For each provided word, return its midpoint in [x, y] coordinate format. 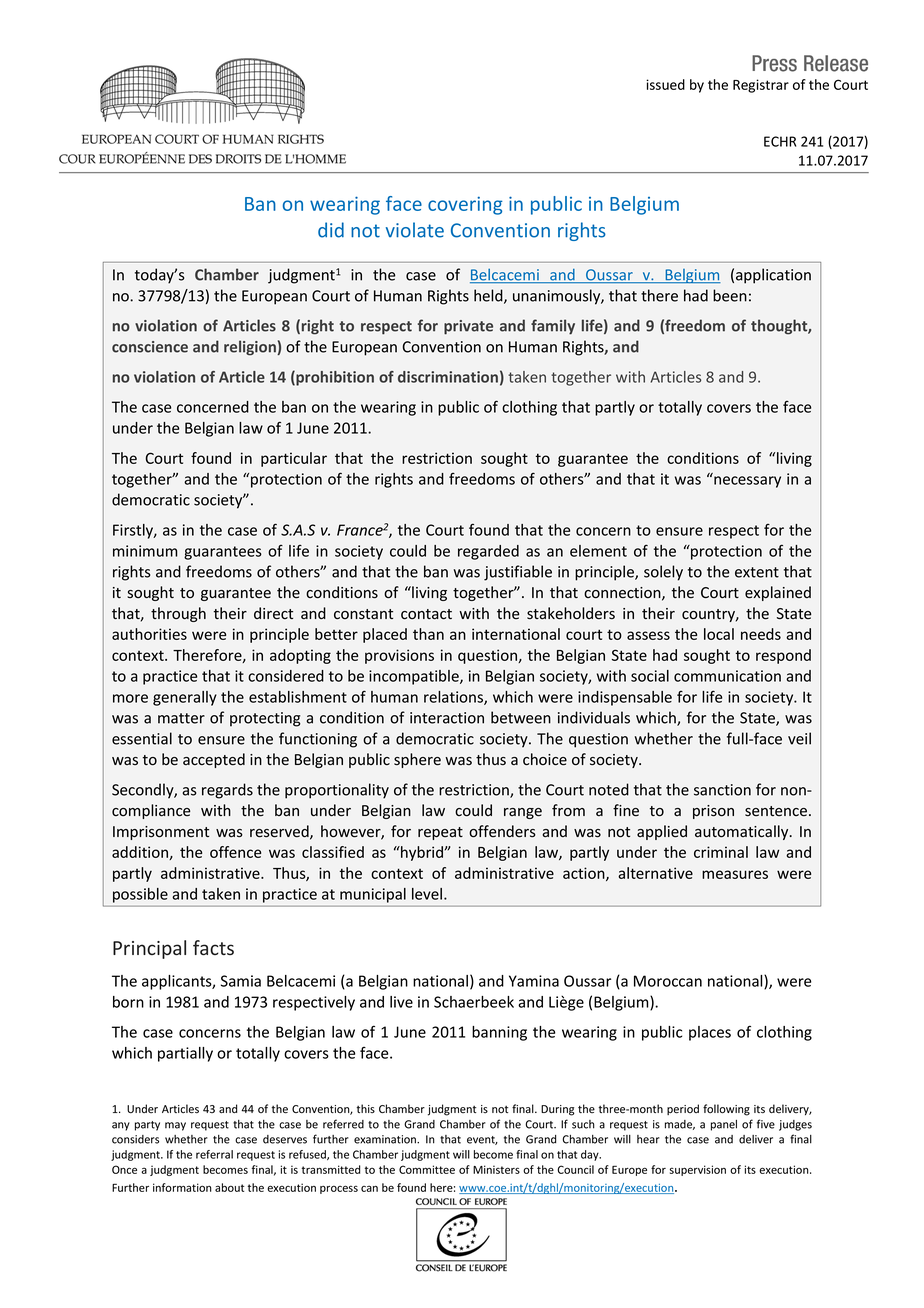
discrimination [448, 377]
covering [465, 206]
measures [735, 874]
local [719, 634]
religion [251, 348]
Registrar [761, 86]
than [428, 634]
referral [214, 1154]
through [178, 614]
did [331, 230]
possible [140, 895]
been [730, 295]
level [428, 894]
